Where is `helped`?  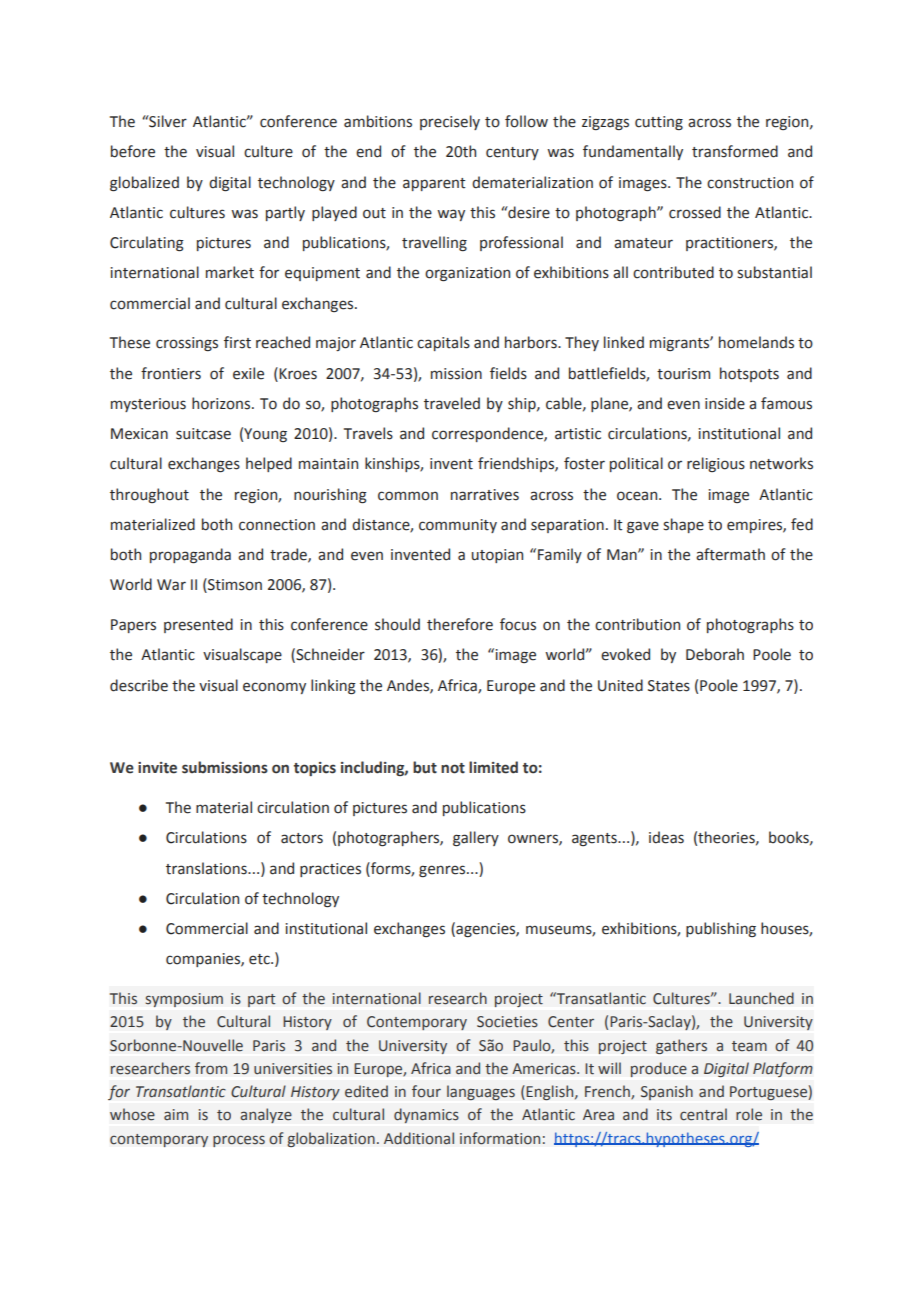 helped is located at coordinates (269, 464).
